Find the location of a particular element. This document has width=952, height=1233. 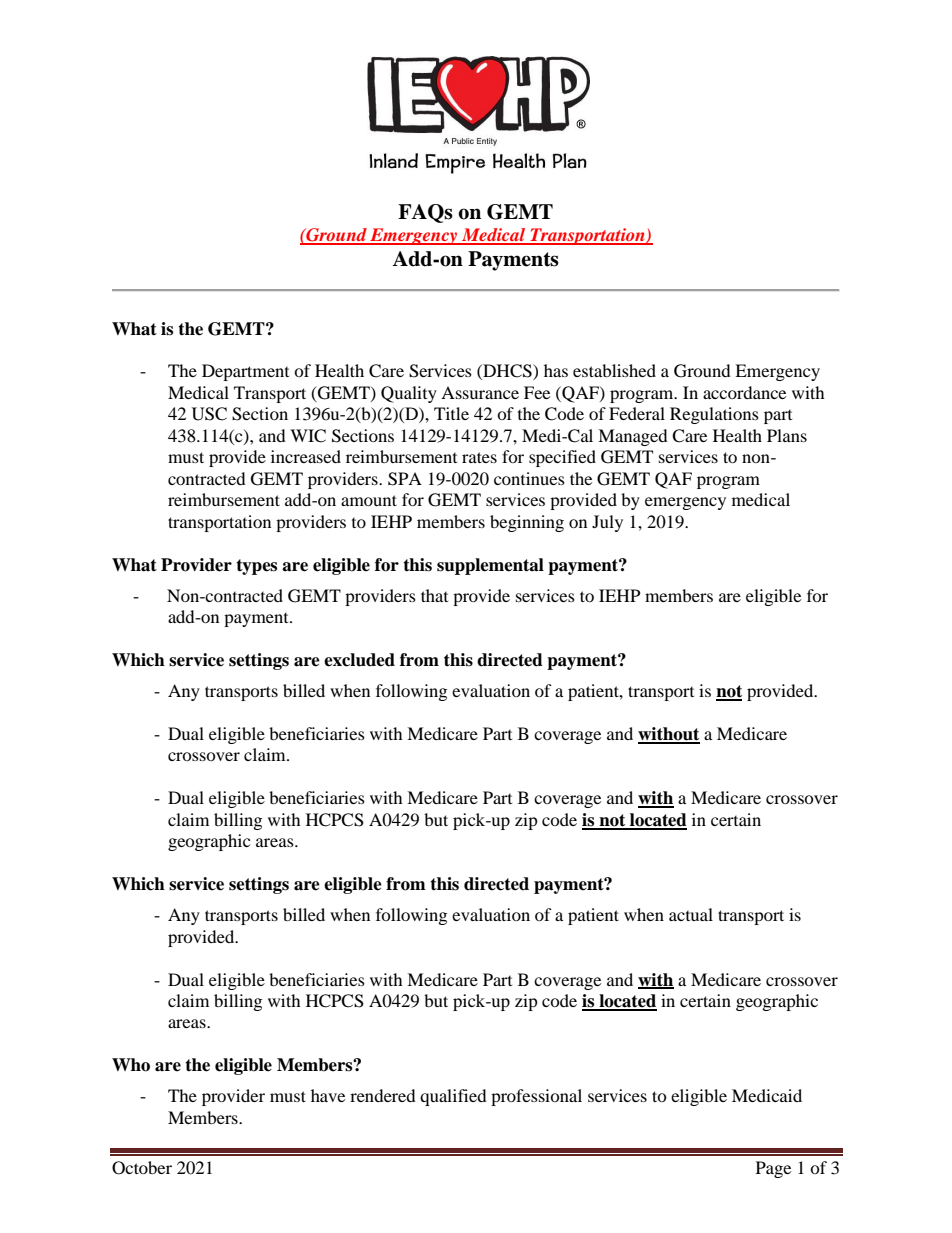

Page is located at coordinates (773, 1169).
